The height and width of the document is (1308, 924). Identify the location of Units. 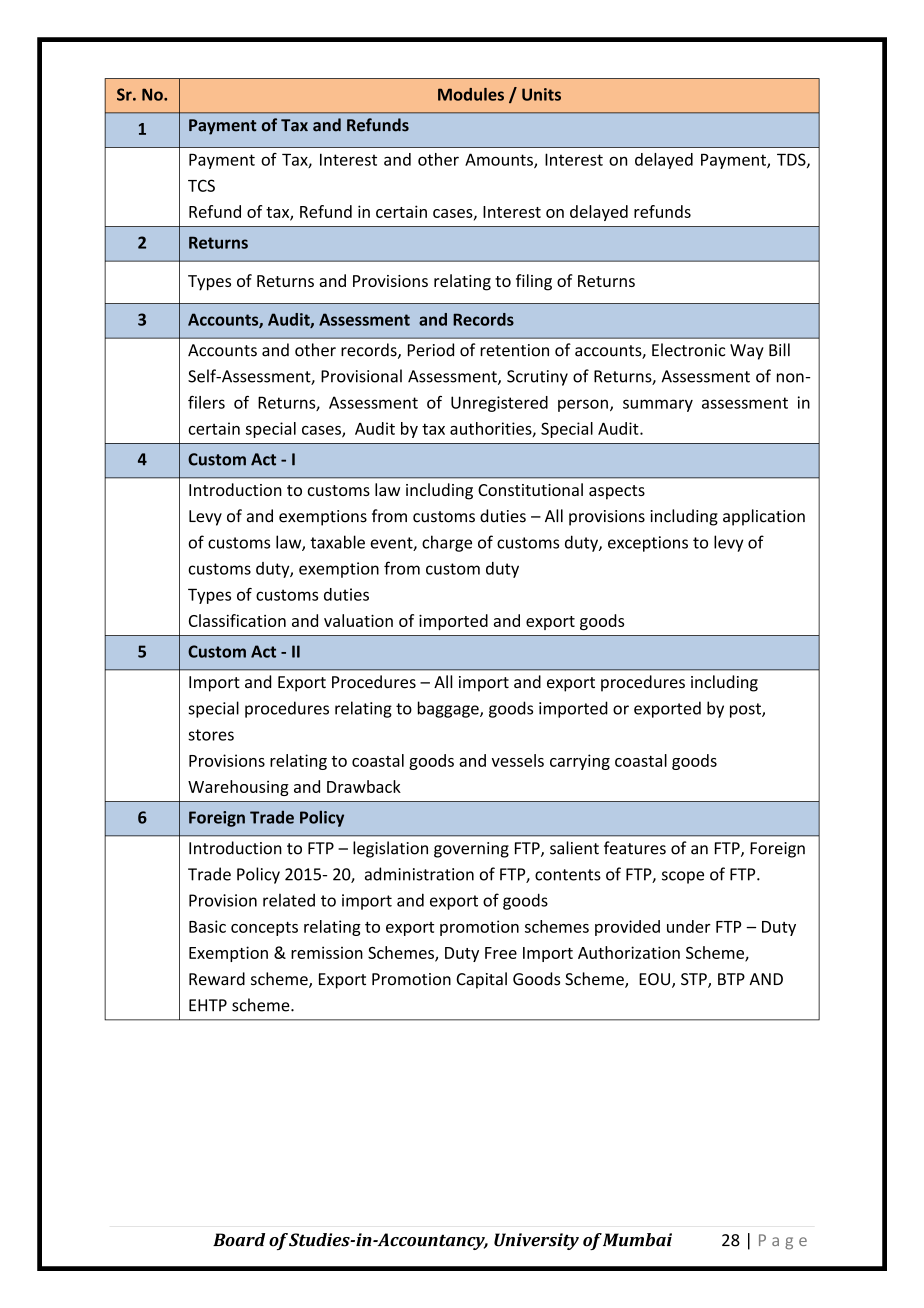
(541, 94).
